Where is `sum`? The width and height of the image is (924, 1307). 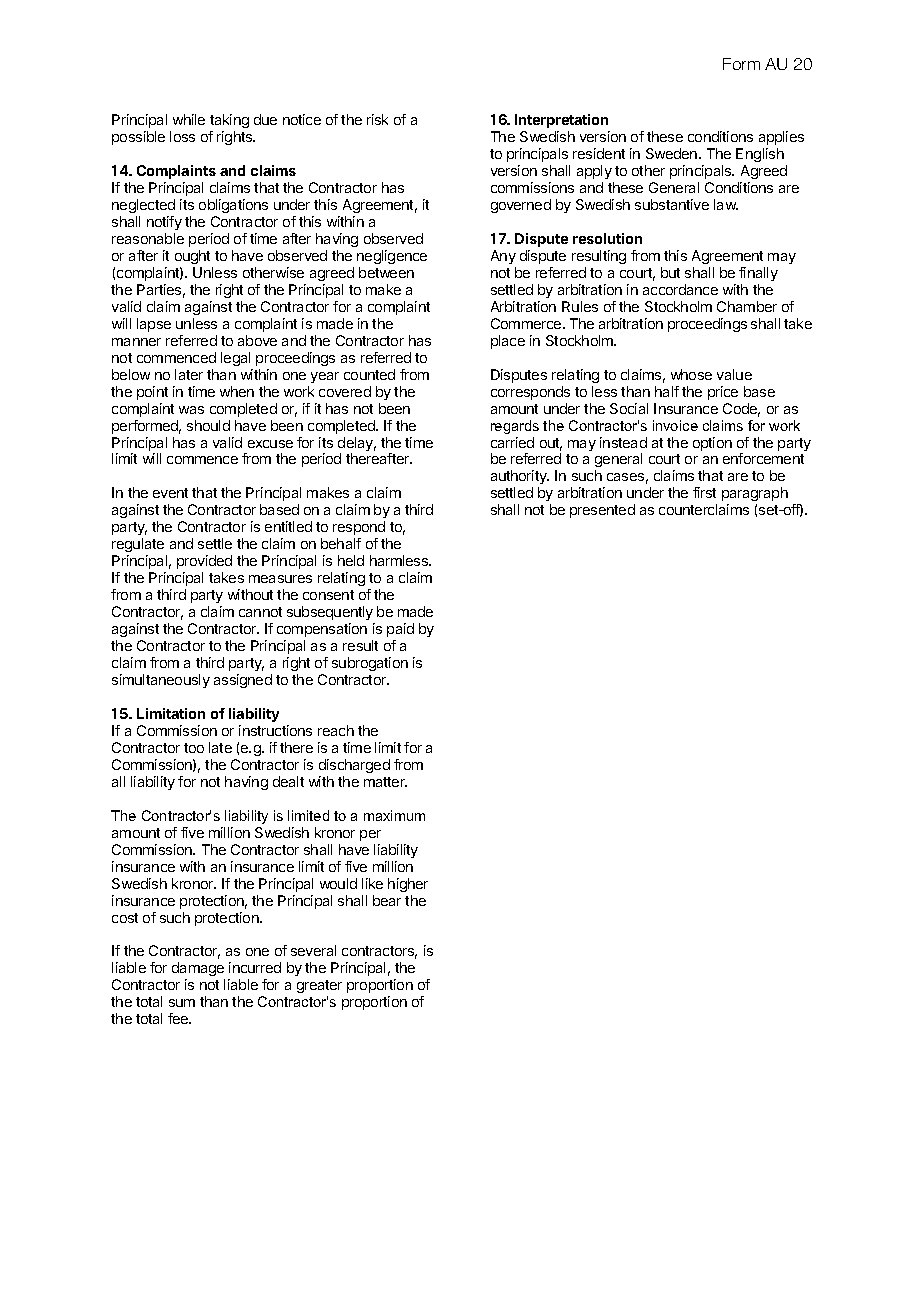
sum is located at coordinates (182, 1003).
